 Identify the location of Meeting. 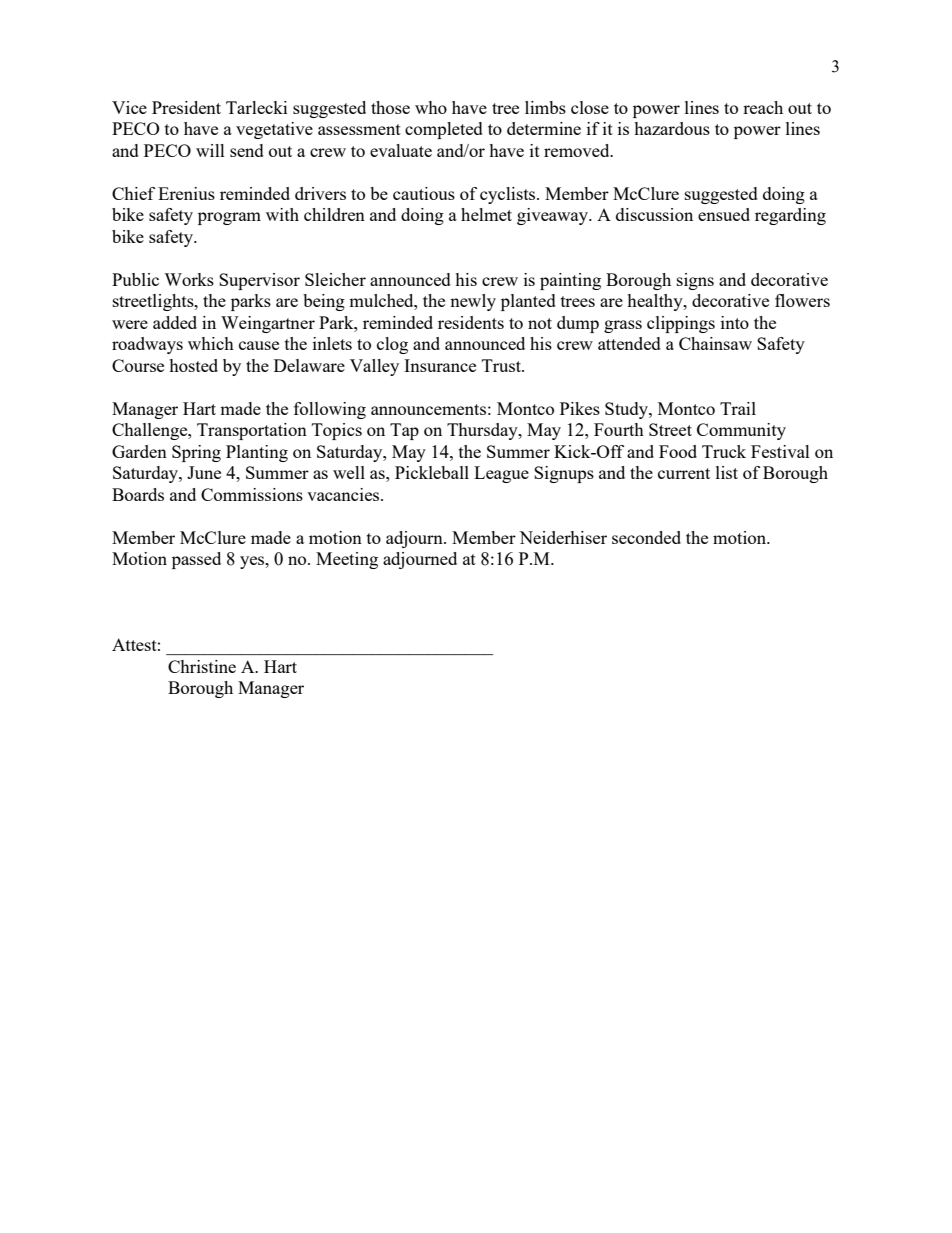
(347, 560).
